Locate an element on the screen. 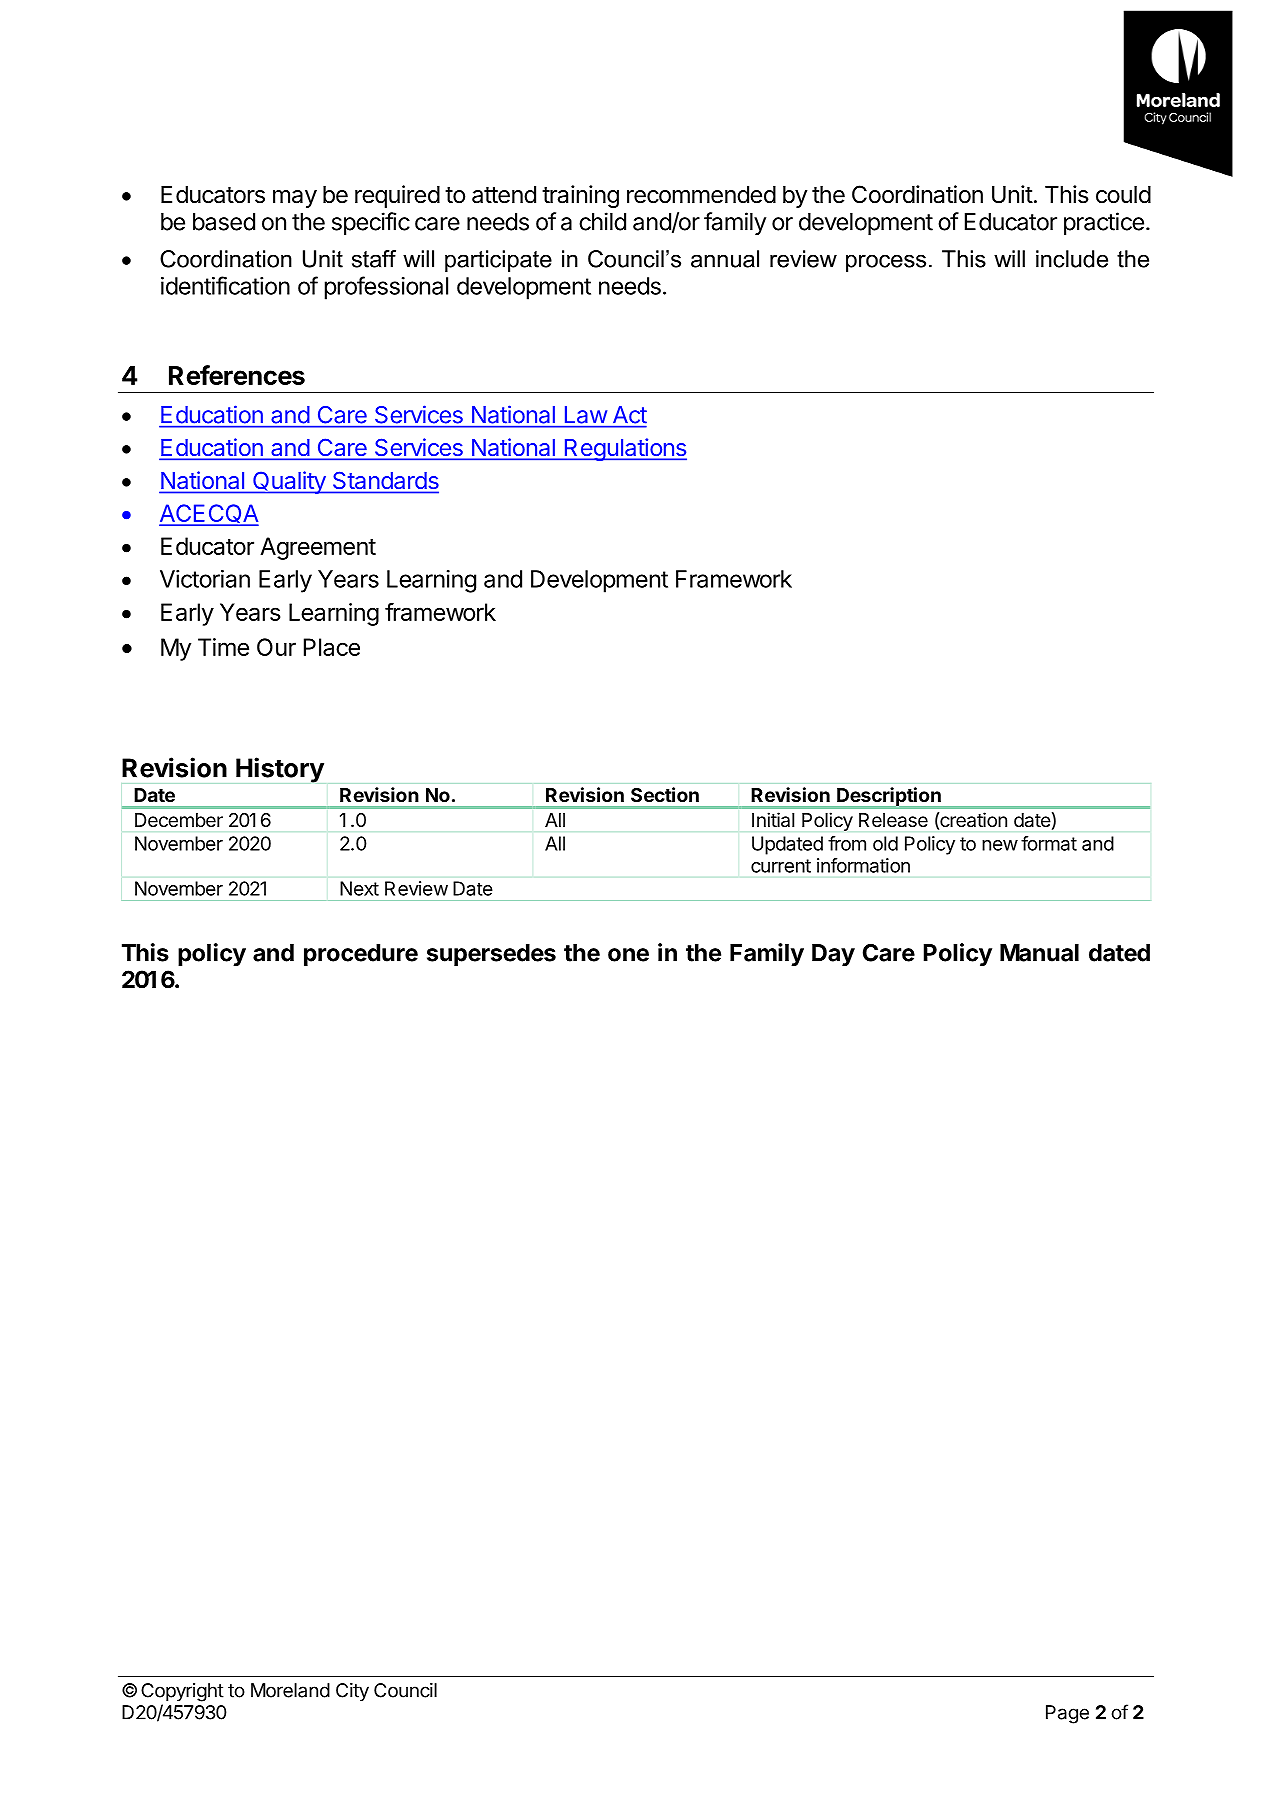 This screenshot has height=1799, width=1272. may is located at coordinates (295, 199).
